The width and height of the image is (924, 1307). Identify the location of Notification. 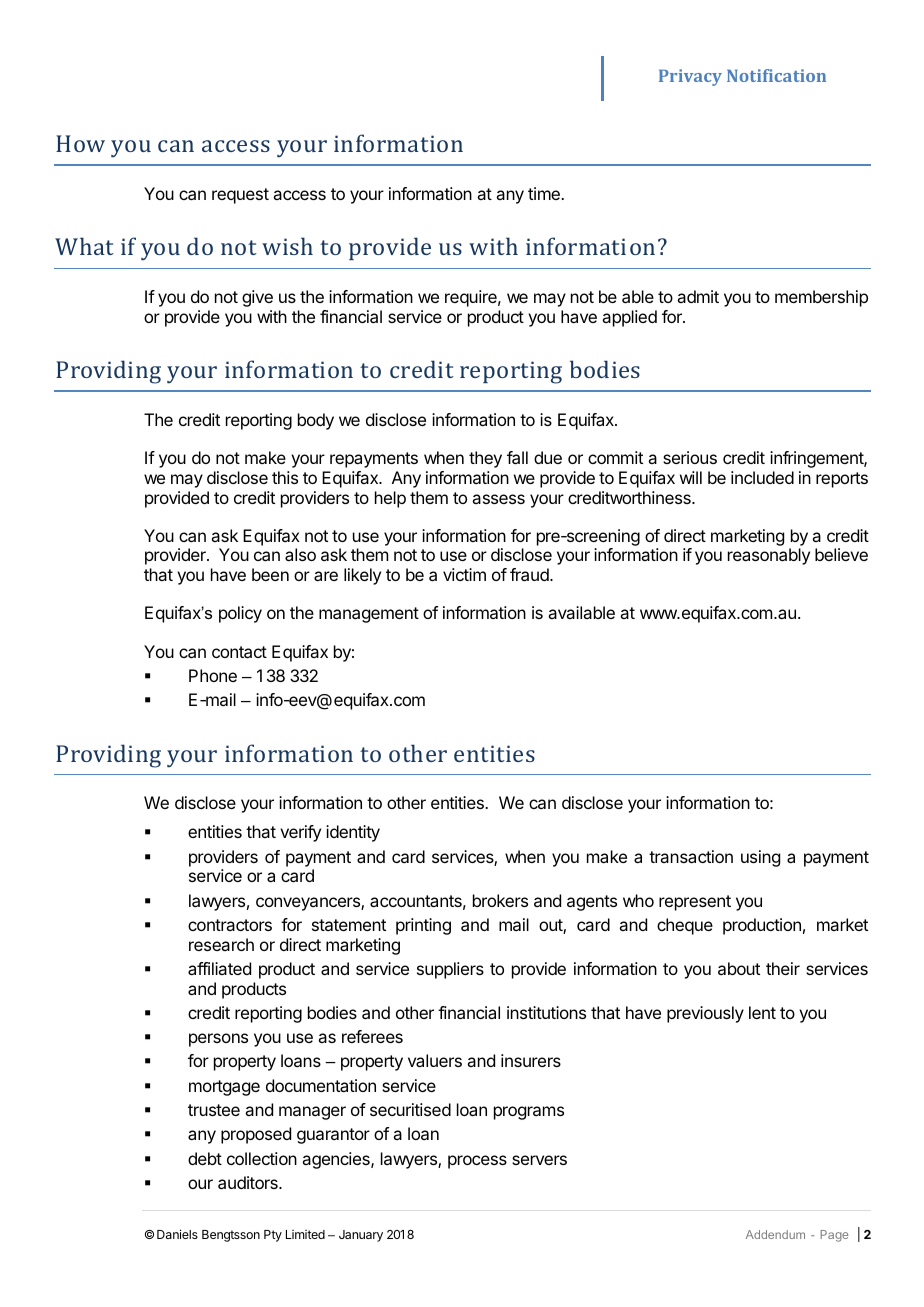
(776, 75).
